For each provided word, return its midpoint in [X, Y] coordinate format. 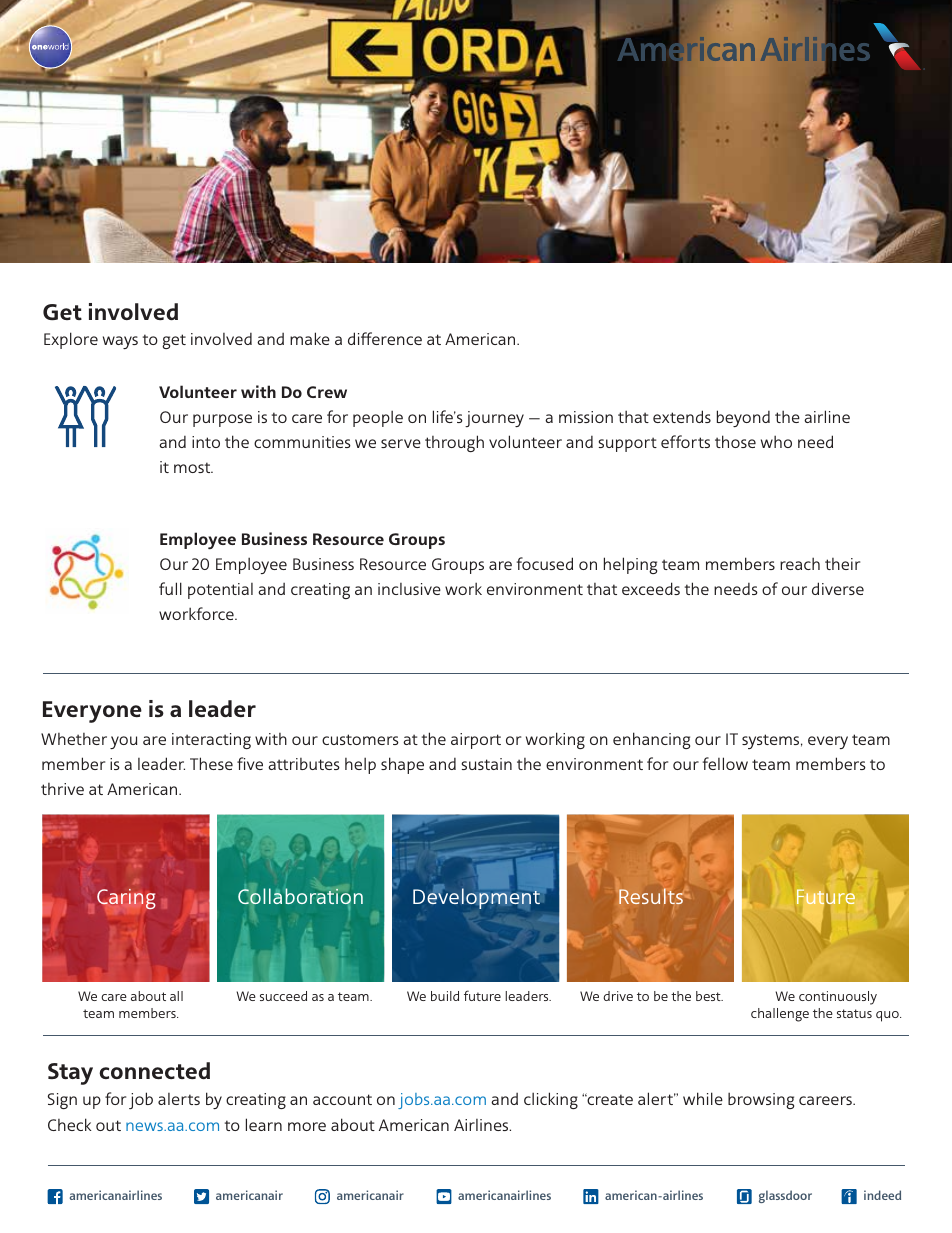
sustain [486, 764]
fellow [725, 763]
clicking [551, 1100]
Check [69, 1124]
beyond [743, 418]
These [211, 763]
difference [385, 338]
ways [120, 342]
